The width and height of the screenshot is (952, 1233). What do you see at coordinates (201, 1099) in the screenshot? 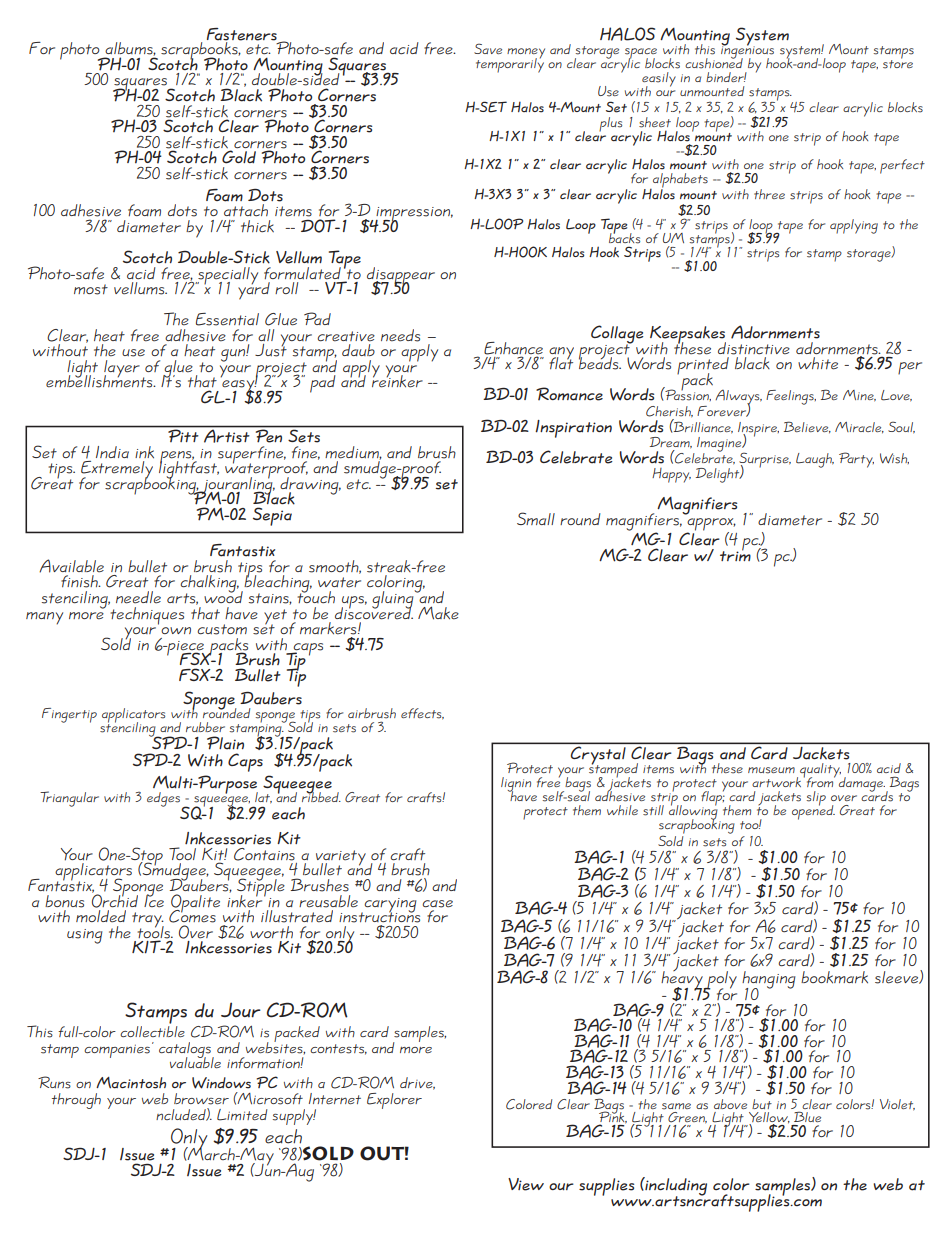
I see `browser` at bounding box center [201, 1099].
